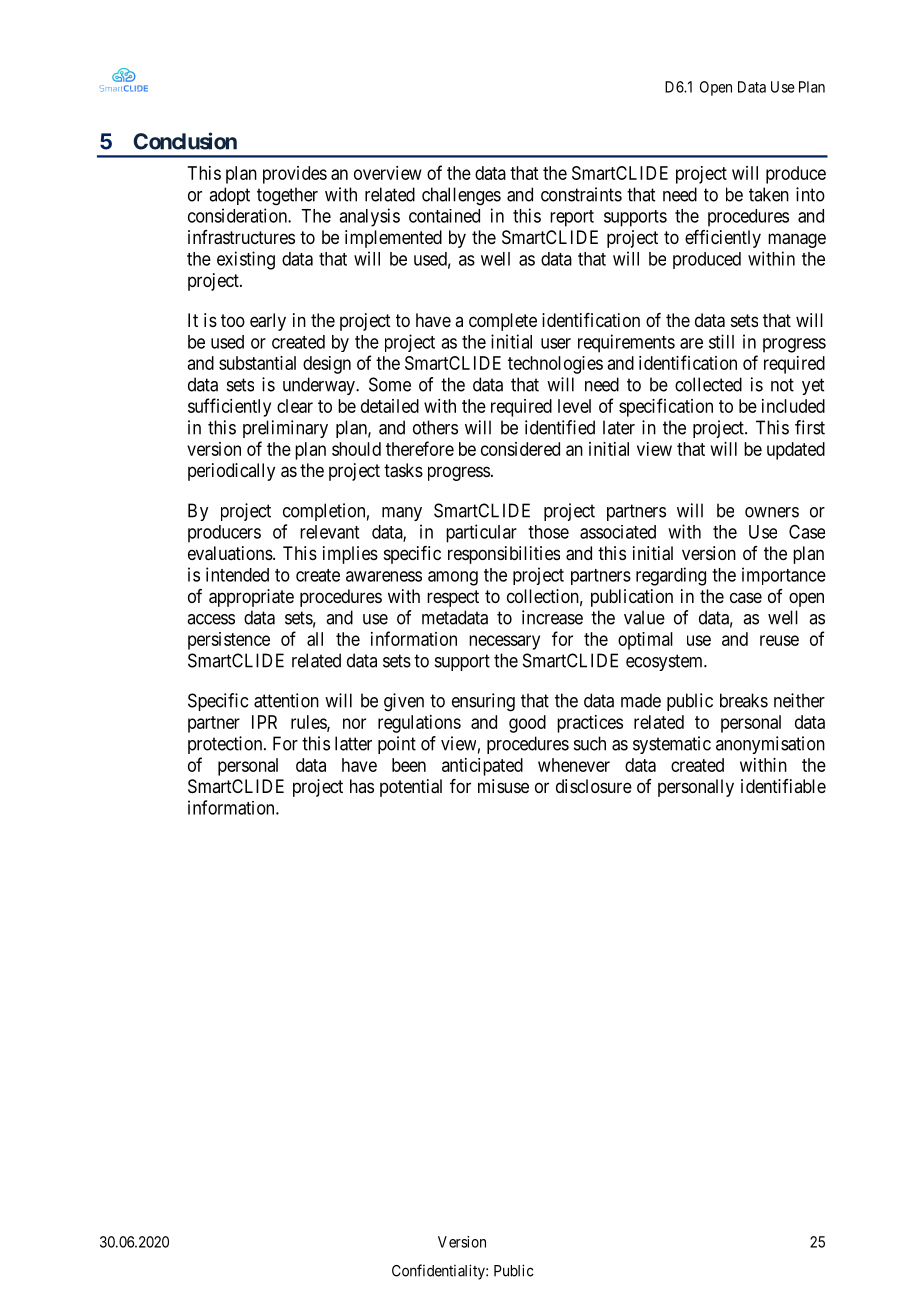 The width and height of the document is (924, 1308). I want to click on substantial, so click(257, 363).
